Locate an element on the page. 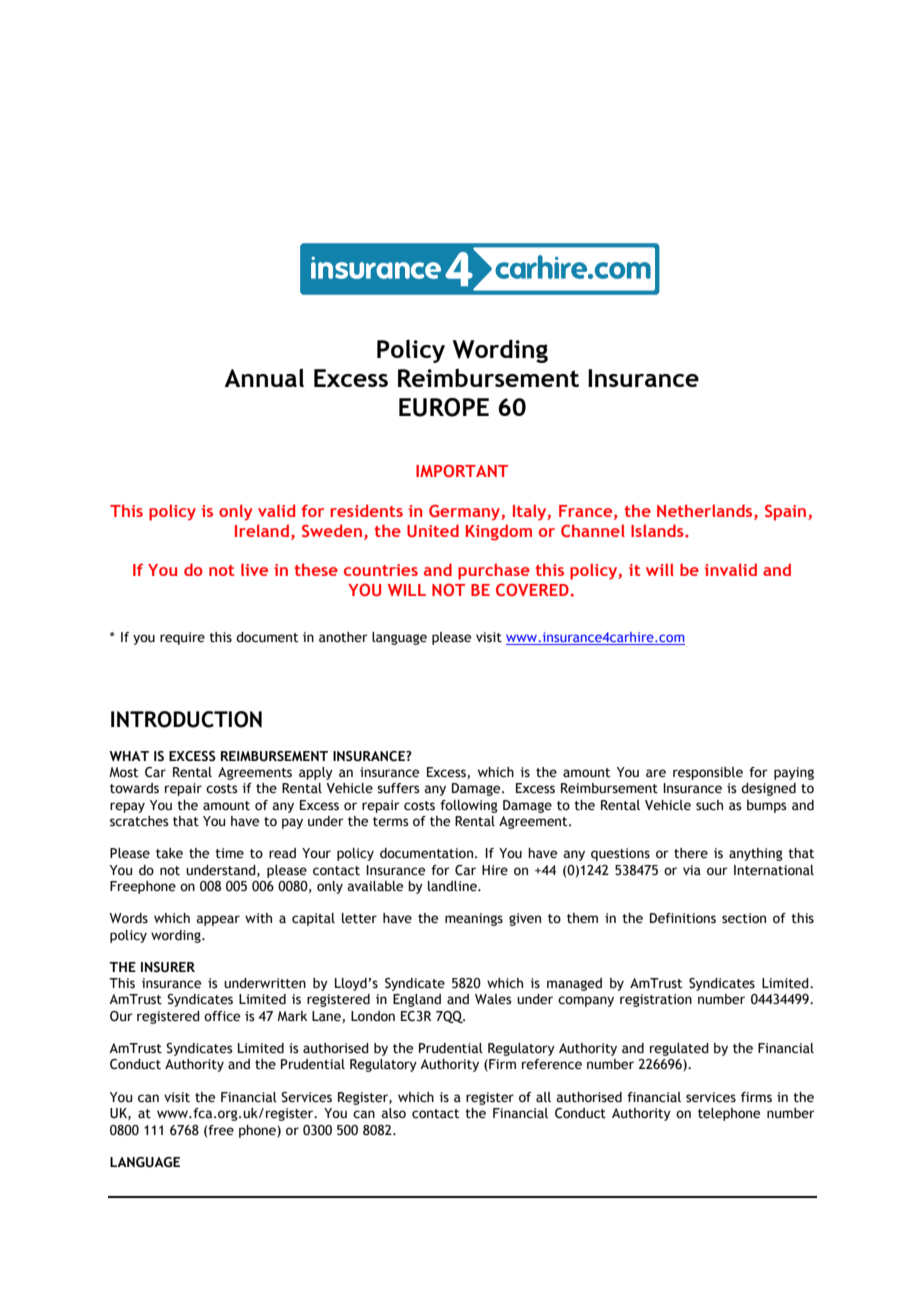 This image has height=1308, width=924. EUROPE is located at coordinates (444, 407).
